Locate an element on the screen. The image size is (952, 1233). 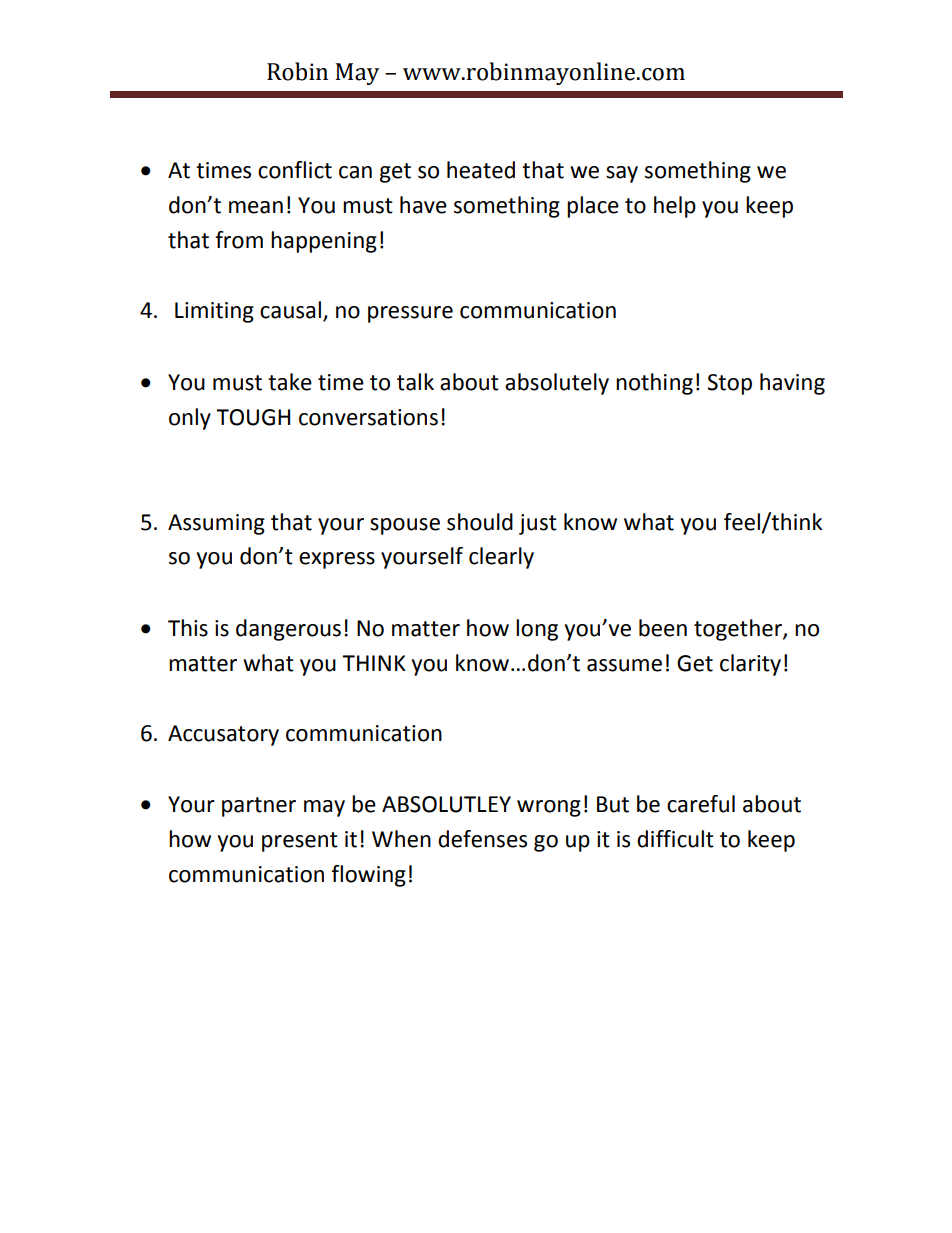
help is located at coordinates (675, 207).
